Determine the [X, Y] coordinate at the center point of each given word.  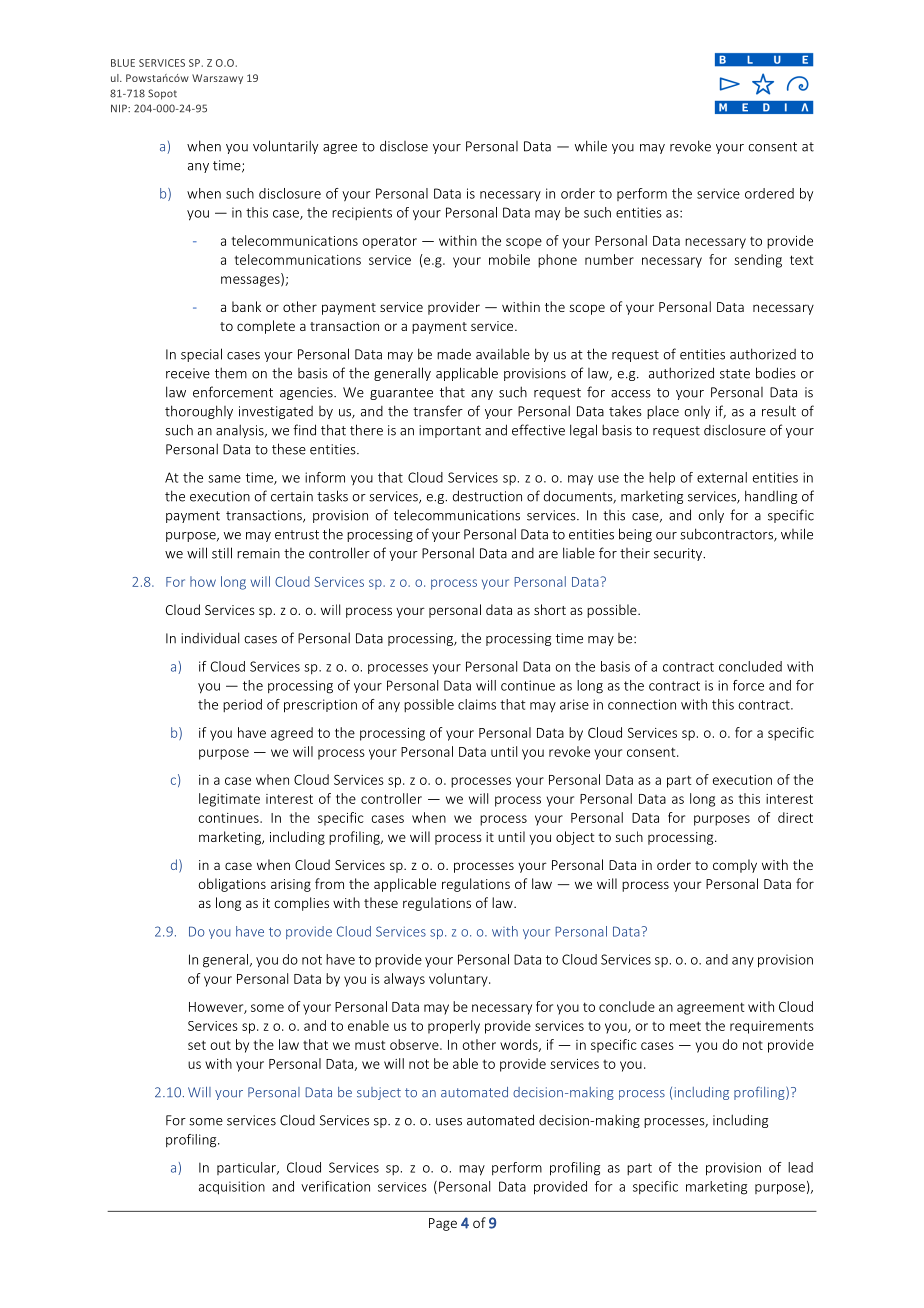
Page [443, 1224]
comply [735, 866]
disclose [404, 146]
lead [800, 1167]
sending [758, 261]
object [575, 838]
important [450, 431]
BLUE [123, 63]
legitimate [229, 800]
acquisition [232, 1188]
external [722, 477]
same [224, 479]
